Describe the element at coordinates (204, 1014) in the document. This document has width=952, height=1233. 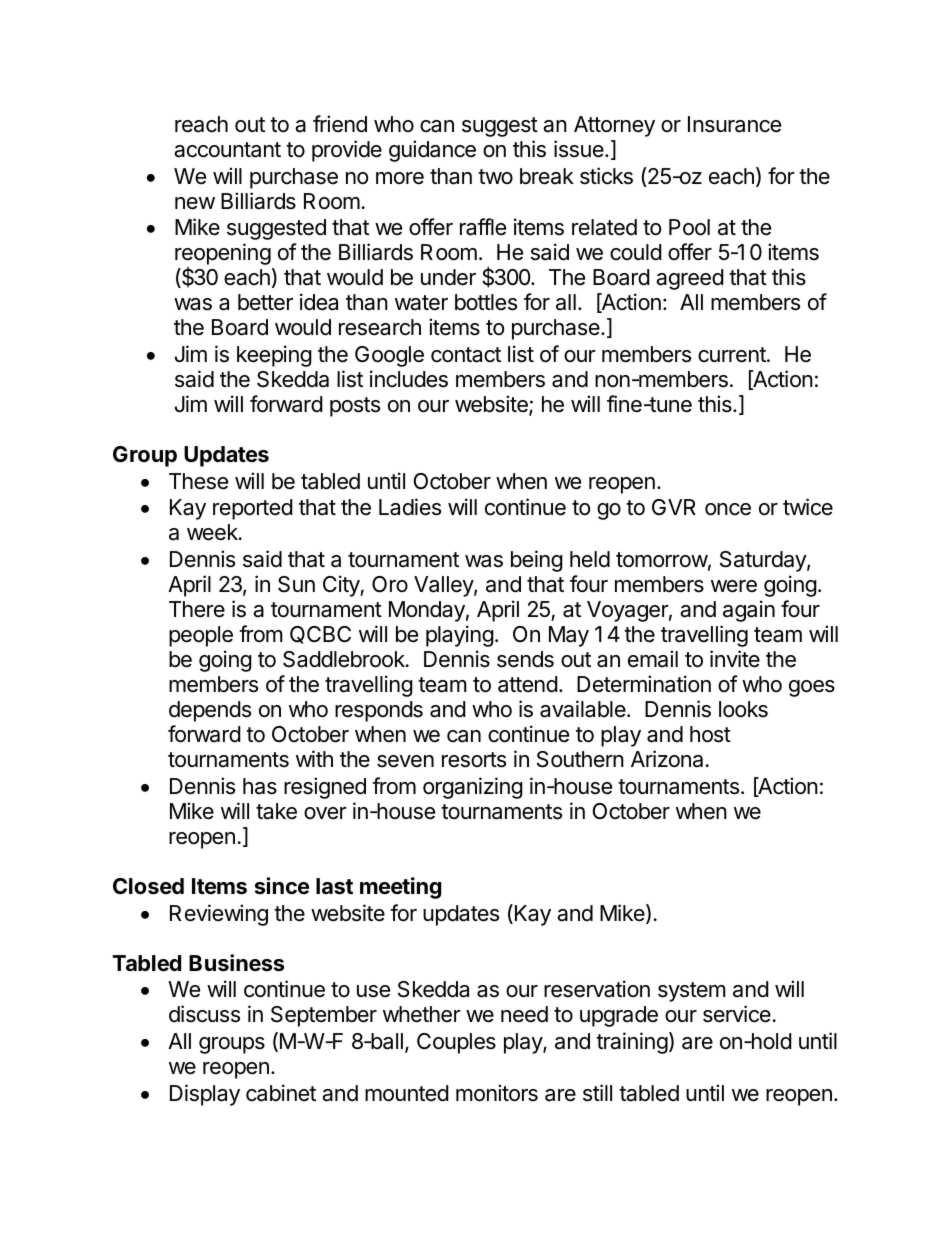
I see `discuss` at that location.
